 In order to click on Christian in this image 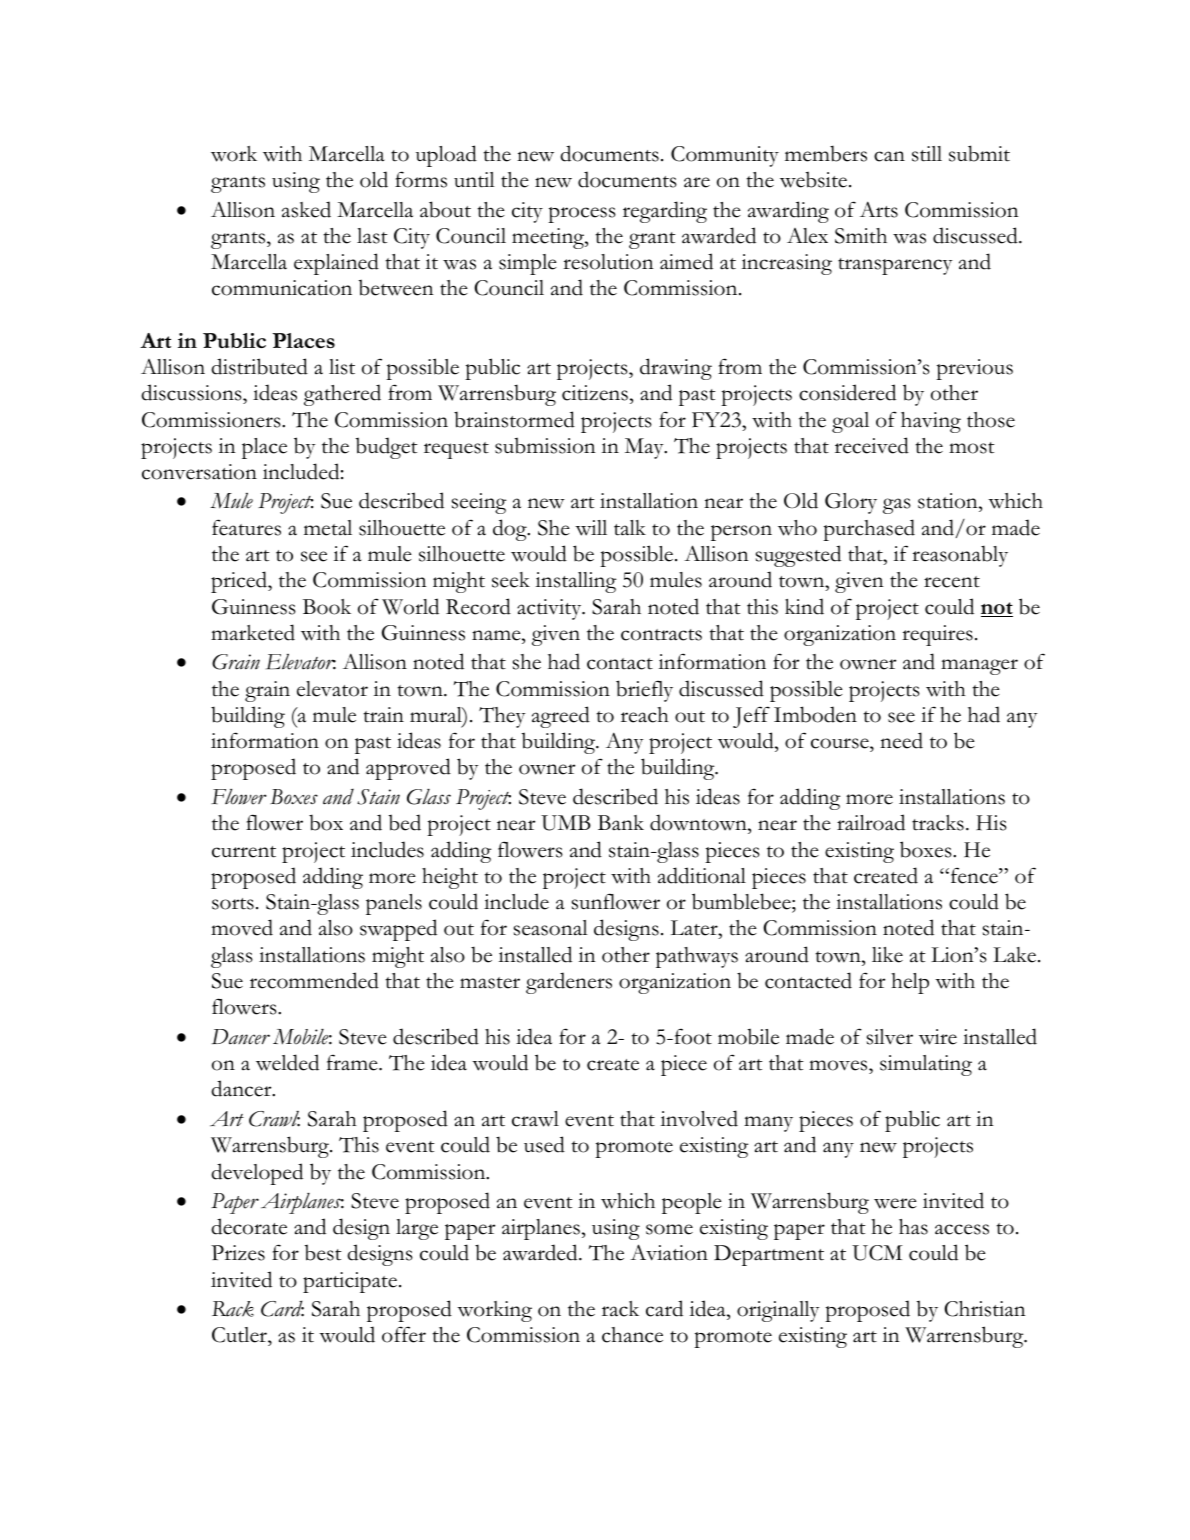, I will do `click(985, 1309)`.
